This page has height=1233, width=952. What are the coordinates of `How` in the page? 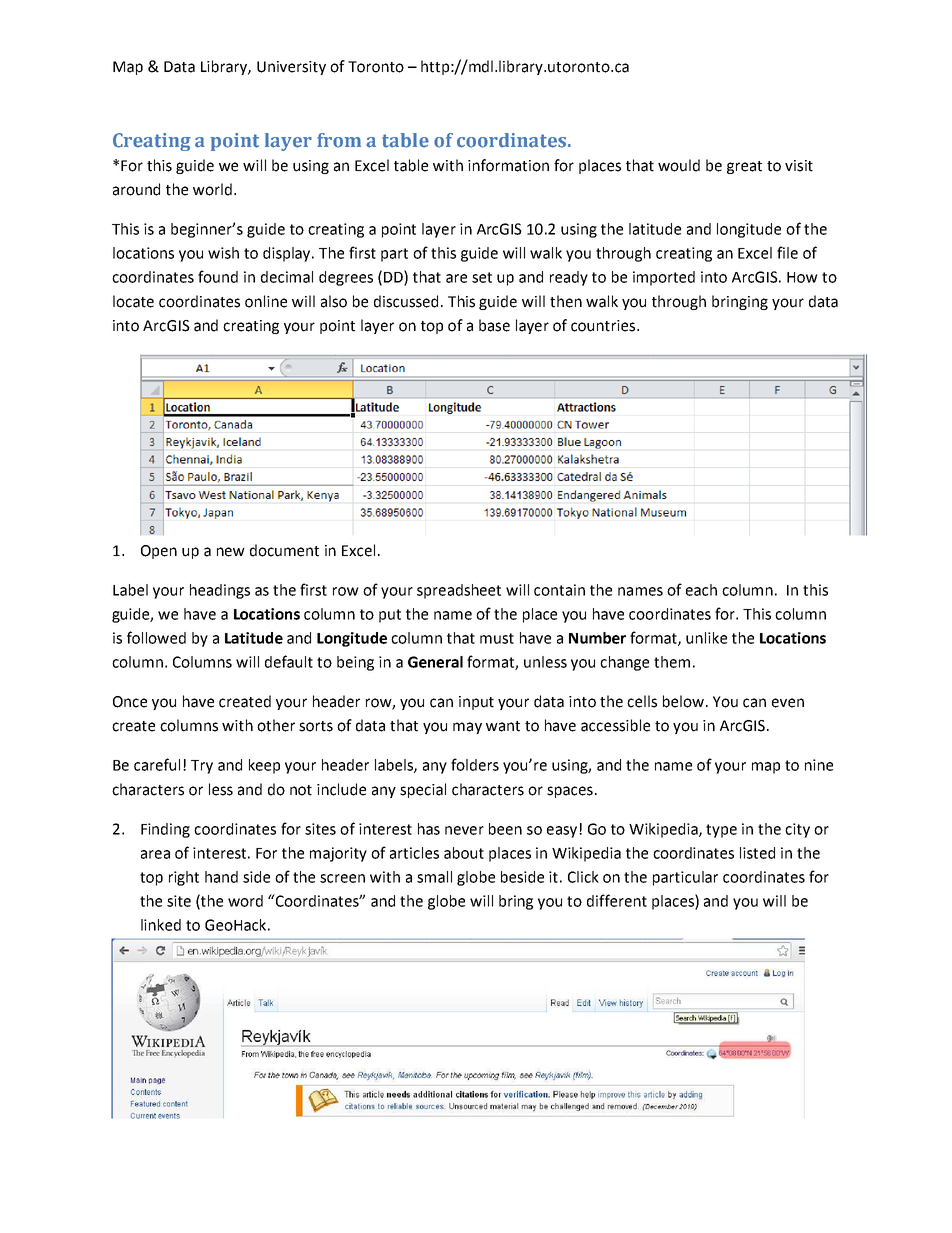 It's located at (802, 277).
